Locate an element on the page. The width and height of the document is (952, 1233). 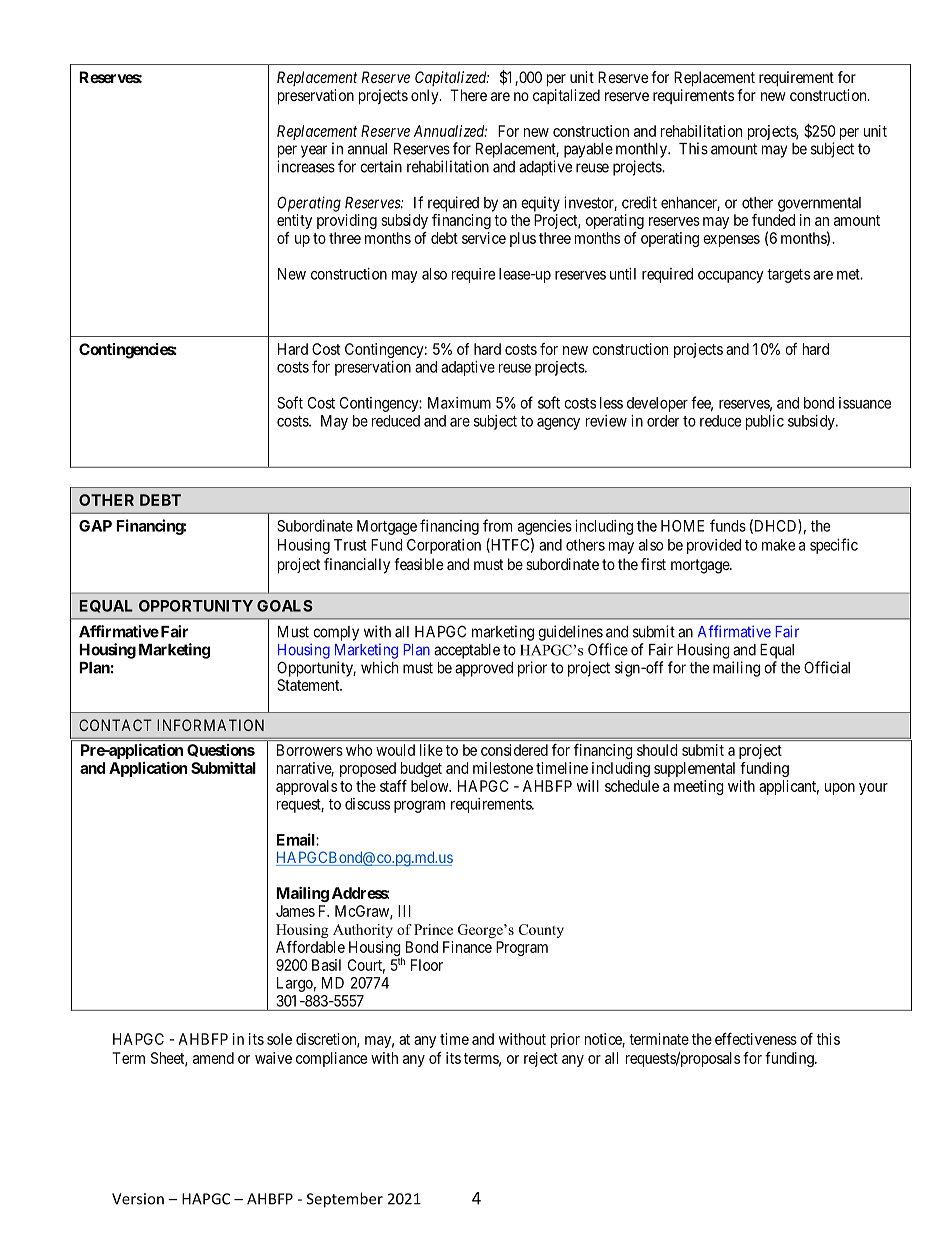
increases is located at coordinates (306, 166).
